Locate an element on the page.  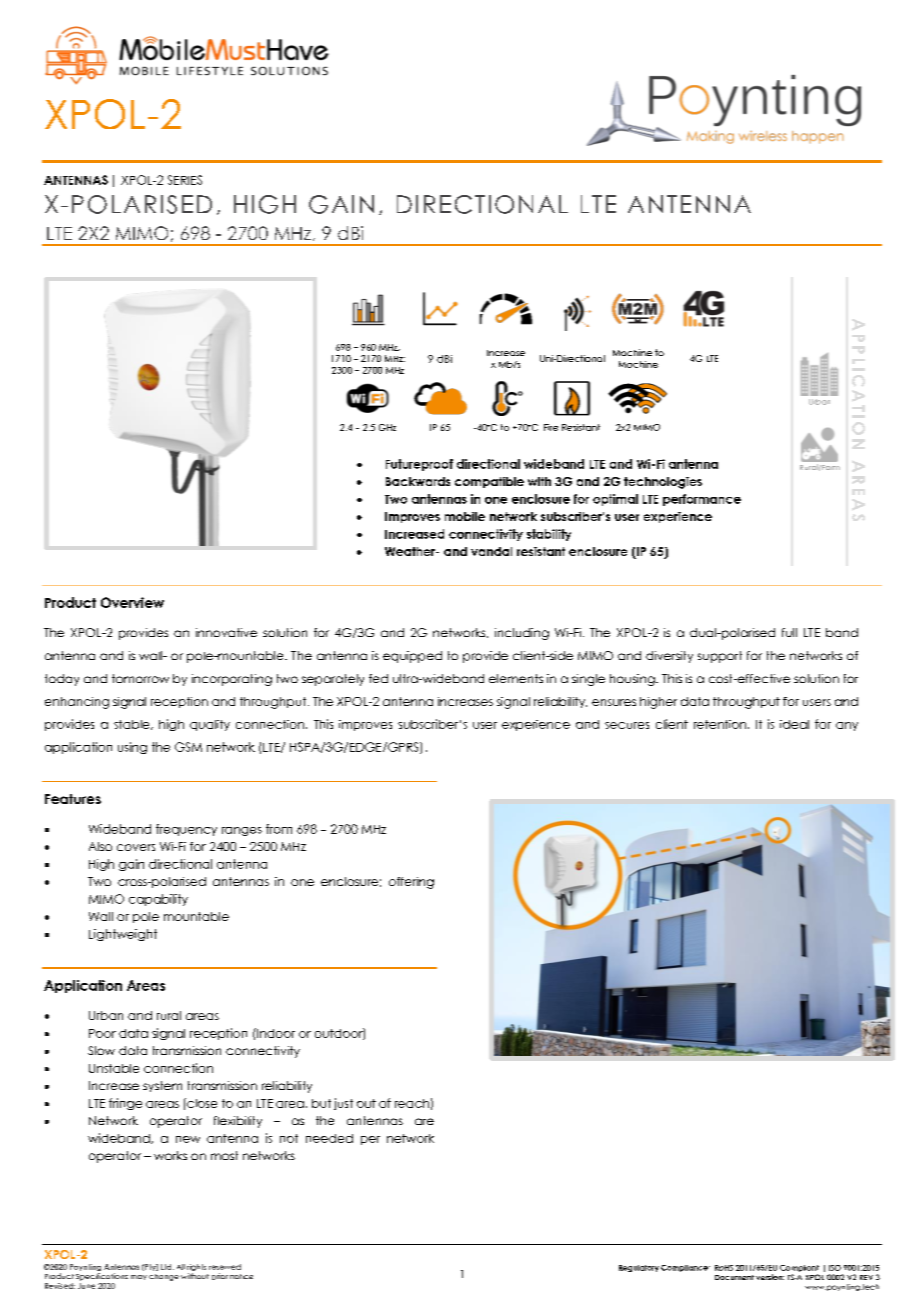
Ltd is located at coordinates (167, 1267).
